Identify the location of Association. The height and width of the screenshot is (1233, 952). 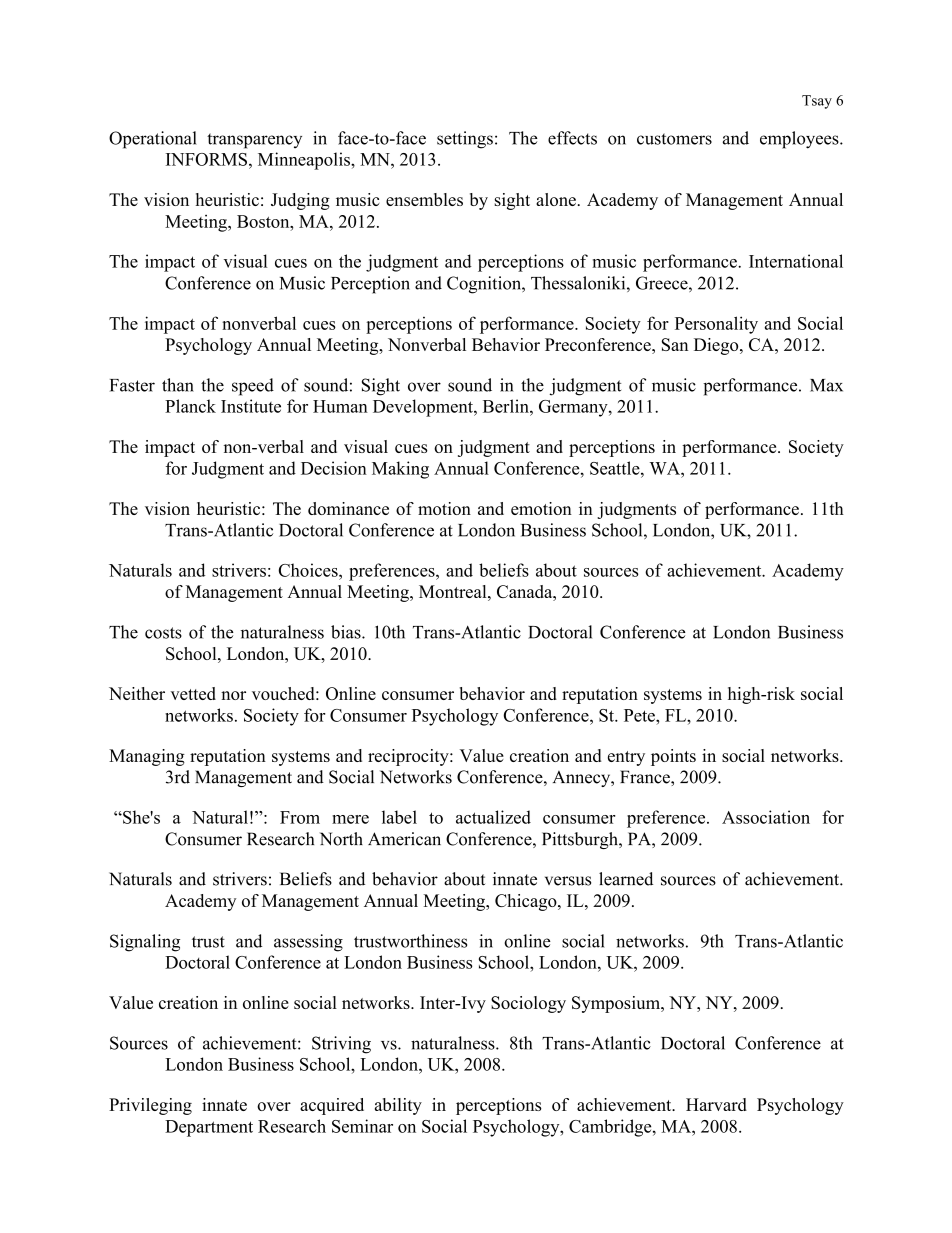
(766, 817).
